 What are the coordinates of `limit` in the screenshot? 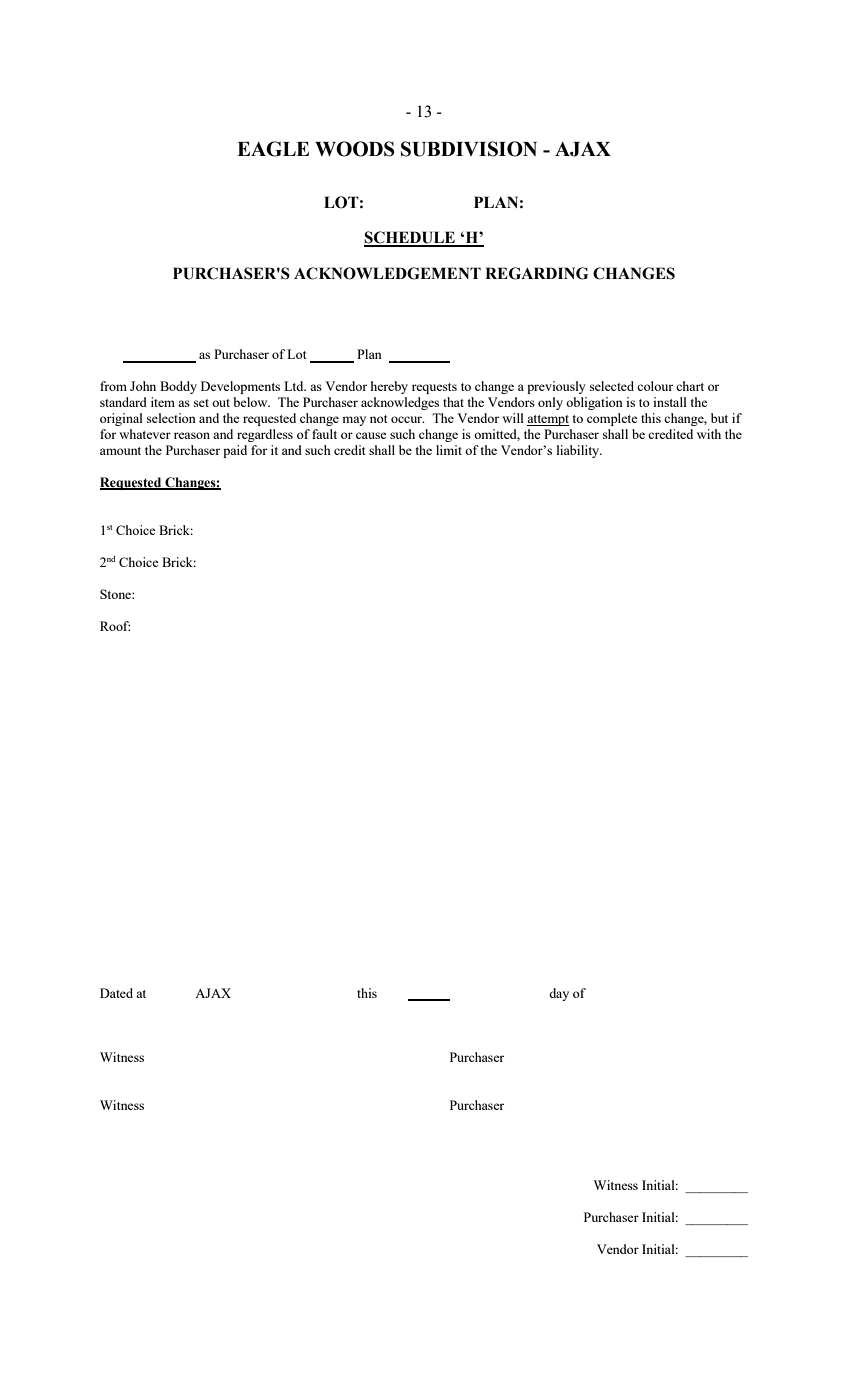 It's located at (449, 450).
